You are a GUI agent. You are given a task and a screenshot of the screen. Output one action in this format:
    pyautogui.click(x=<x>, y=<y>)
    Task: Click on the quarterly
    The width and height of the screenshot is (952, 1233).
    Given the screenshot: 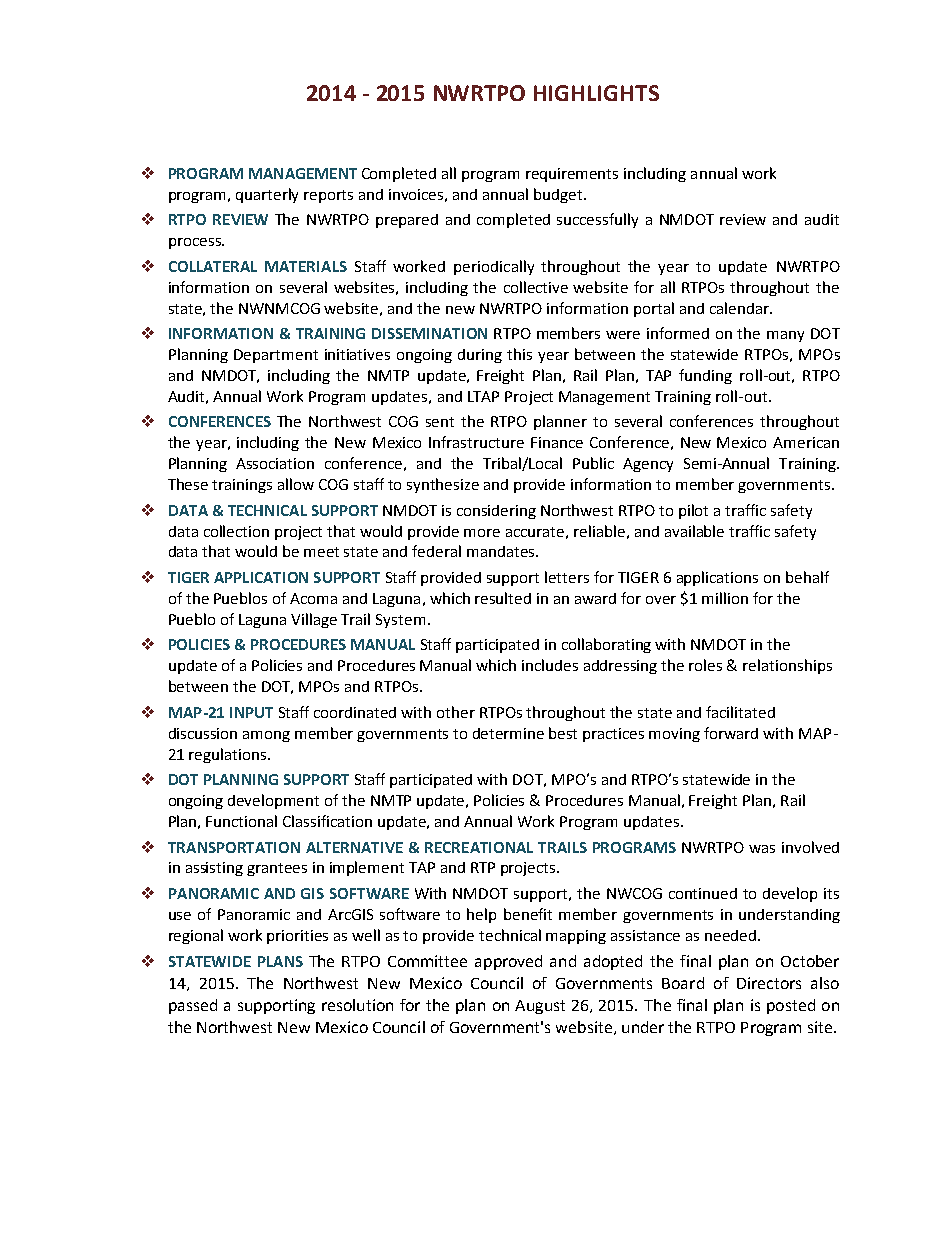 What is the action you would take?
    pyautogui.click(x=267, y=195)
